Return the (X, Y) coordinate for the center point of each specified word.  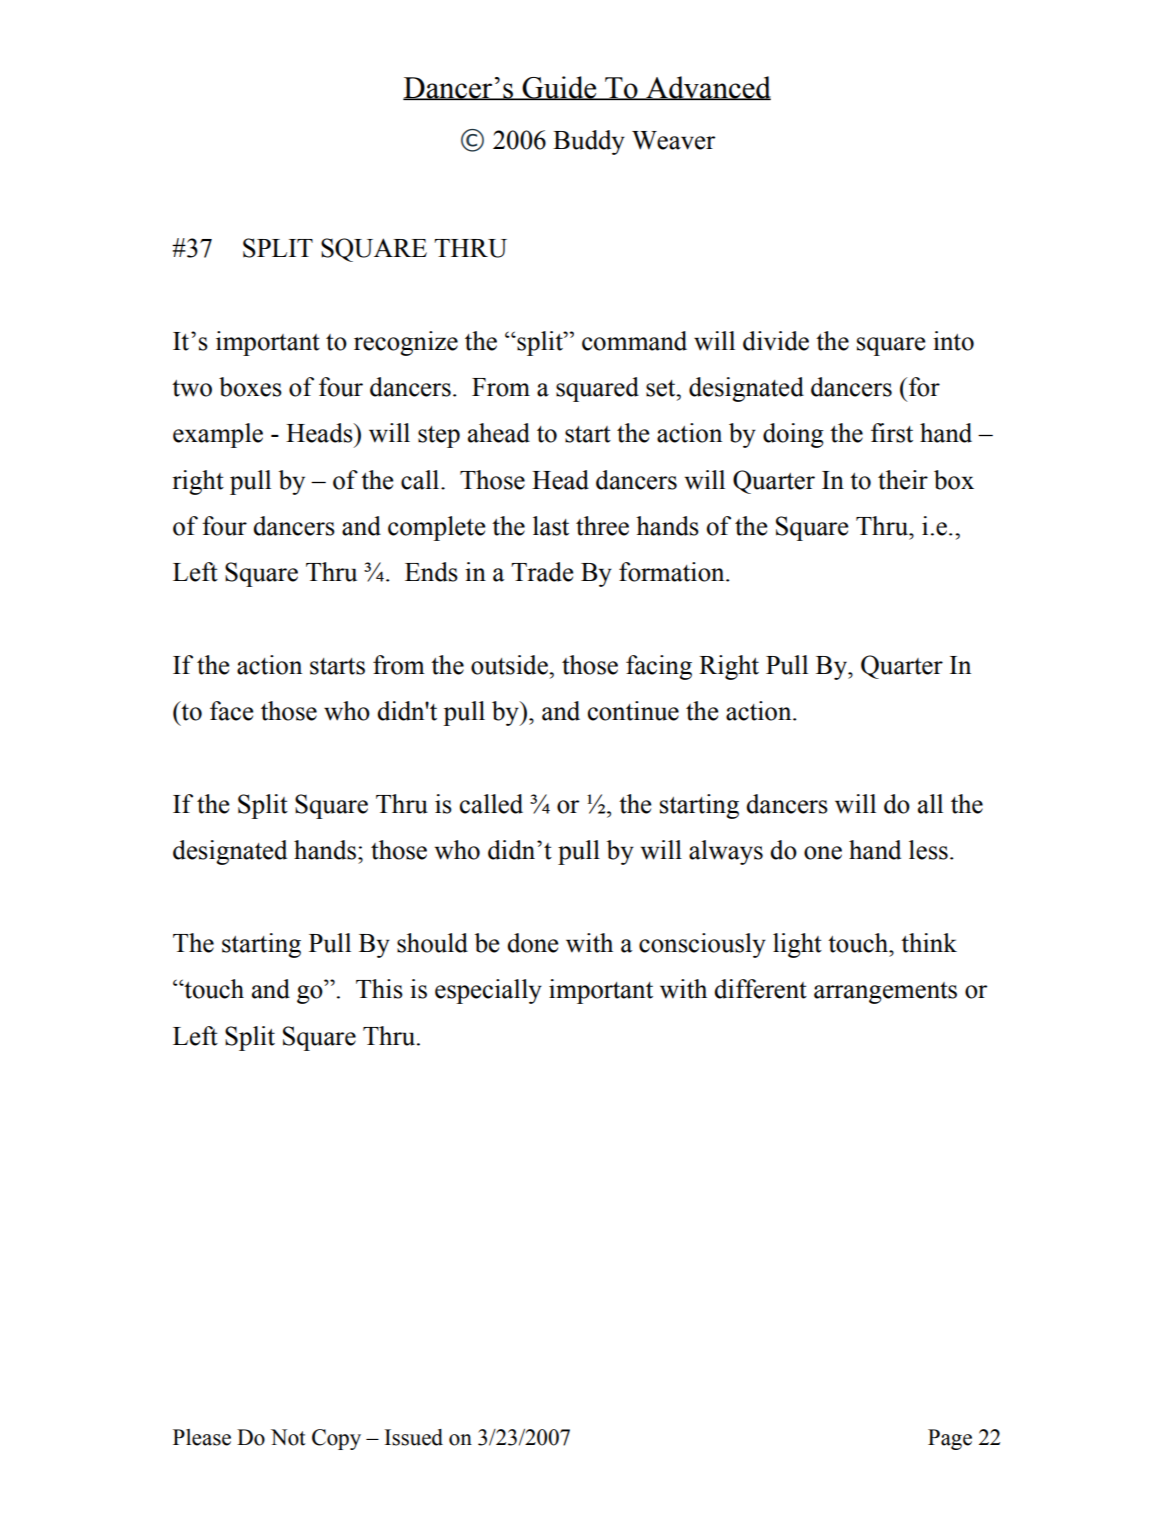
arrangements (885, 993)
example (218, 435)
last (551, 526)
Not (288, 1437)
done (532, 943)
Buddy (589, 142)
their (903, 480)
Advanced (707, 88)
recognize (406, 343)
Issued (414, 1437)
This (379, 989)
